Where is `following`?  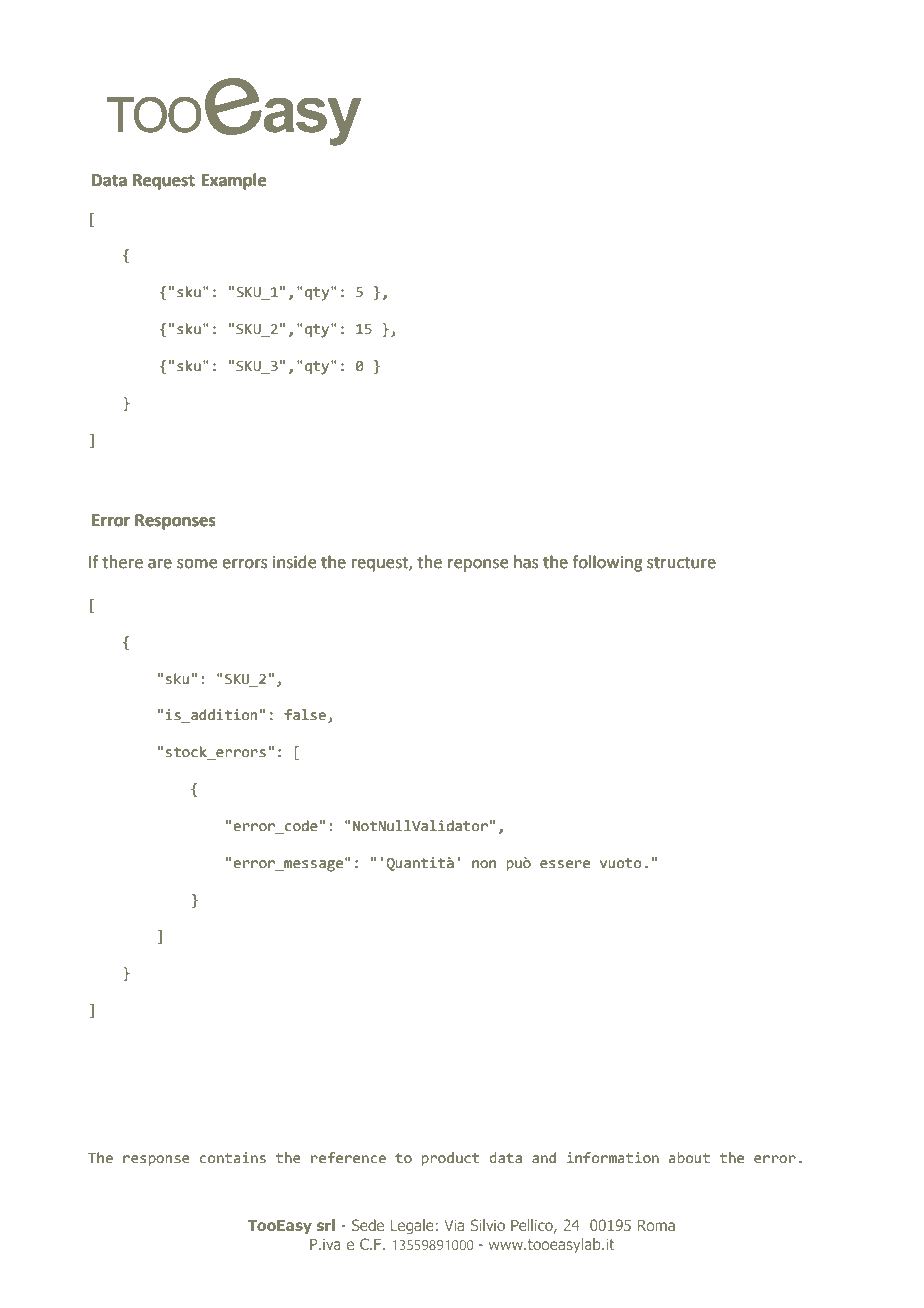
following is located at coordinates (607, 563).
